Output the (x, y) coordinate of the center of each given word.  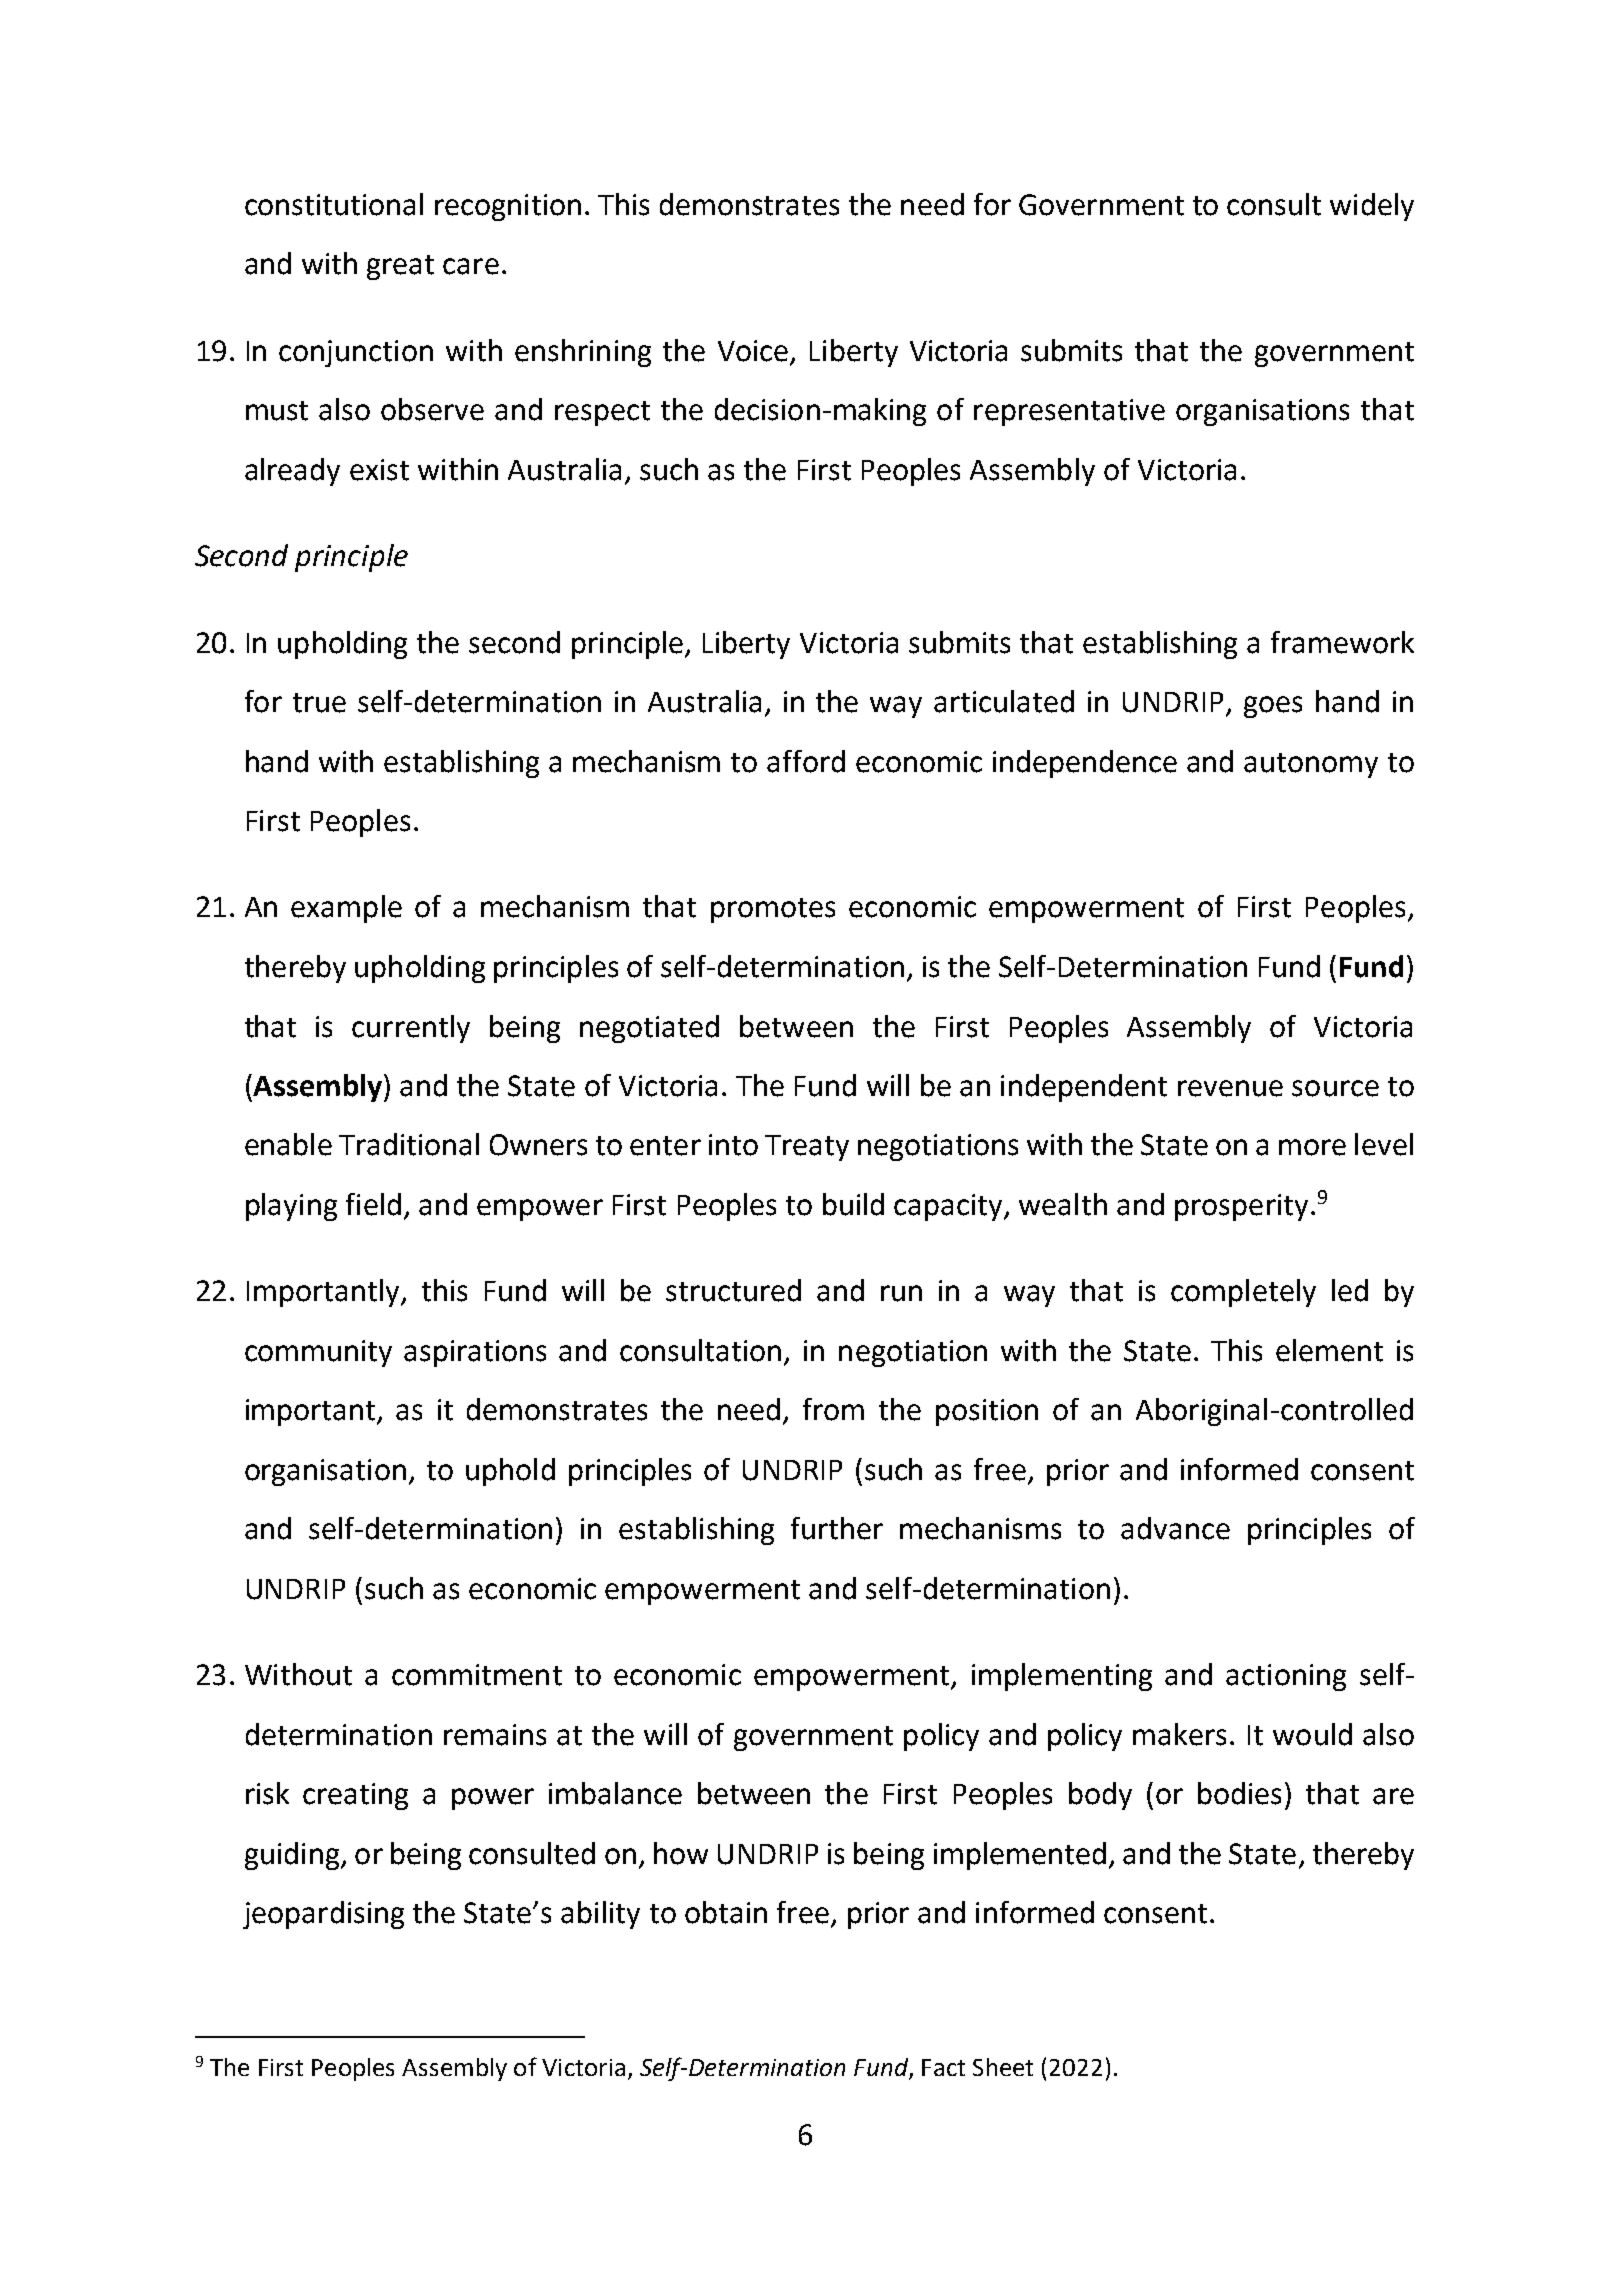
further (837, 1528)
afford (806, 761)
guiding (293, 1856)
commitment (477, 1675)
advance (1175, 1528)
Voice (753, 351)
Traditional (409, 1144)
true (319, 703)
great (400, 267)
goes (1273, 707)
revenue (1230, 1088)
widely (1372, 207)
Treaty (807, 1148)
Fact (943, 2067)
